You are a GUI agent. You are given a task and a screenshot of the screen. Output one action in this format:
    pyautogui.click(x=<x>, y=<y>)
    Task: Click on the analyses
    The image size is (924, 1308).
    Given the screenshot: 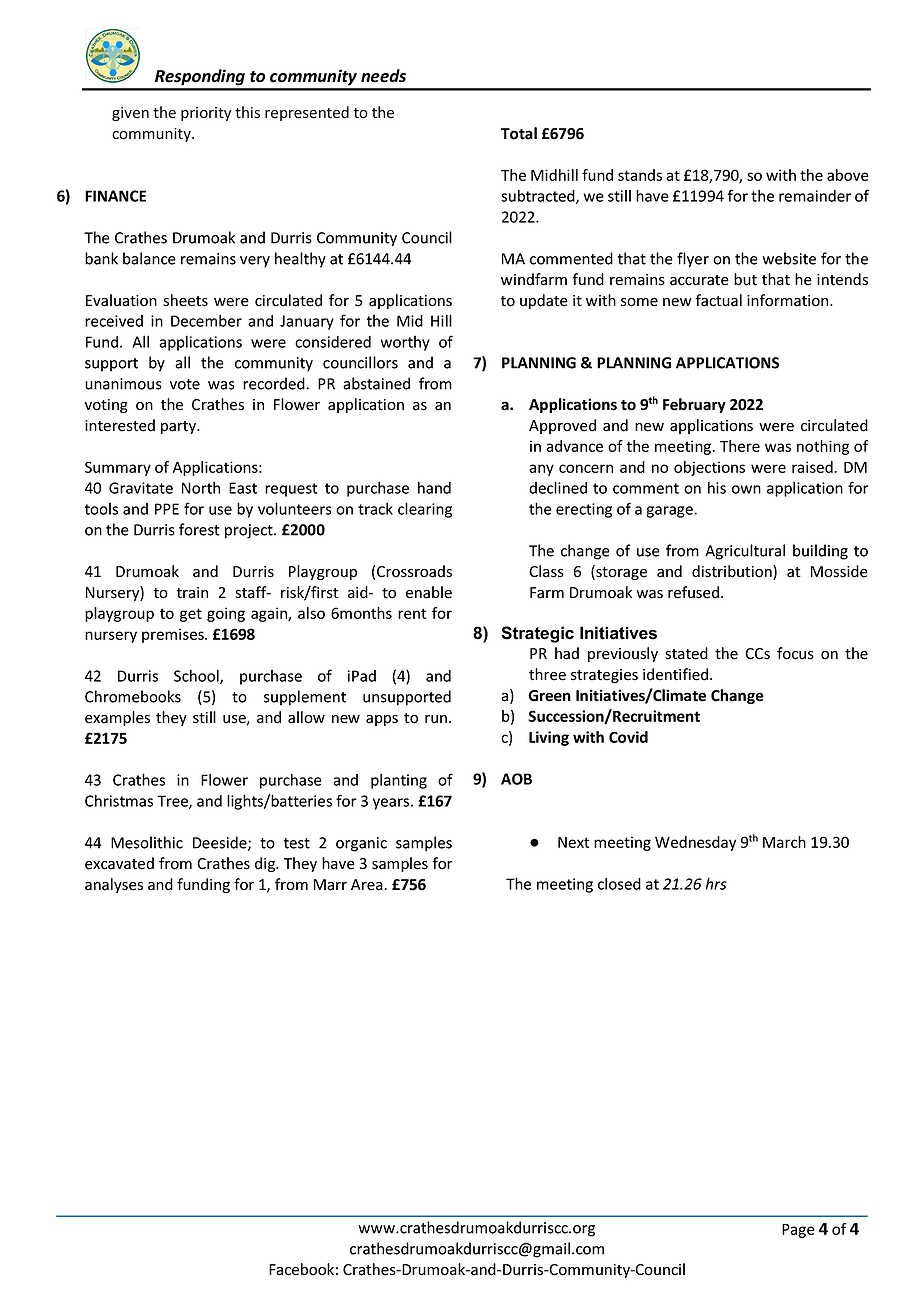 What is the action you would take?
    pyautogui.click(x=114, y=885)
